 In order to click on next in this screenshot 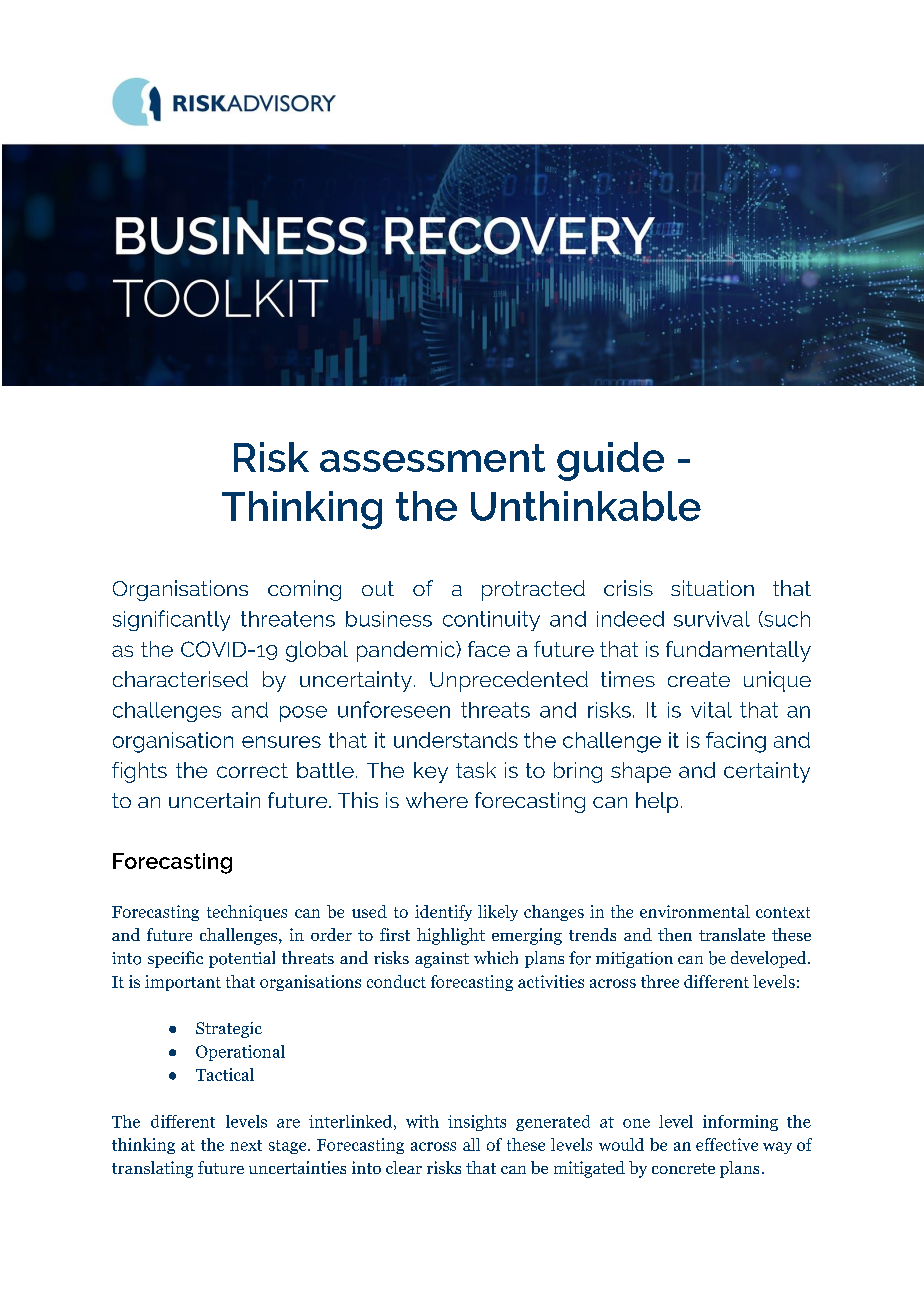, I will do `click(246, 1145)`.
